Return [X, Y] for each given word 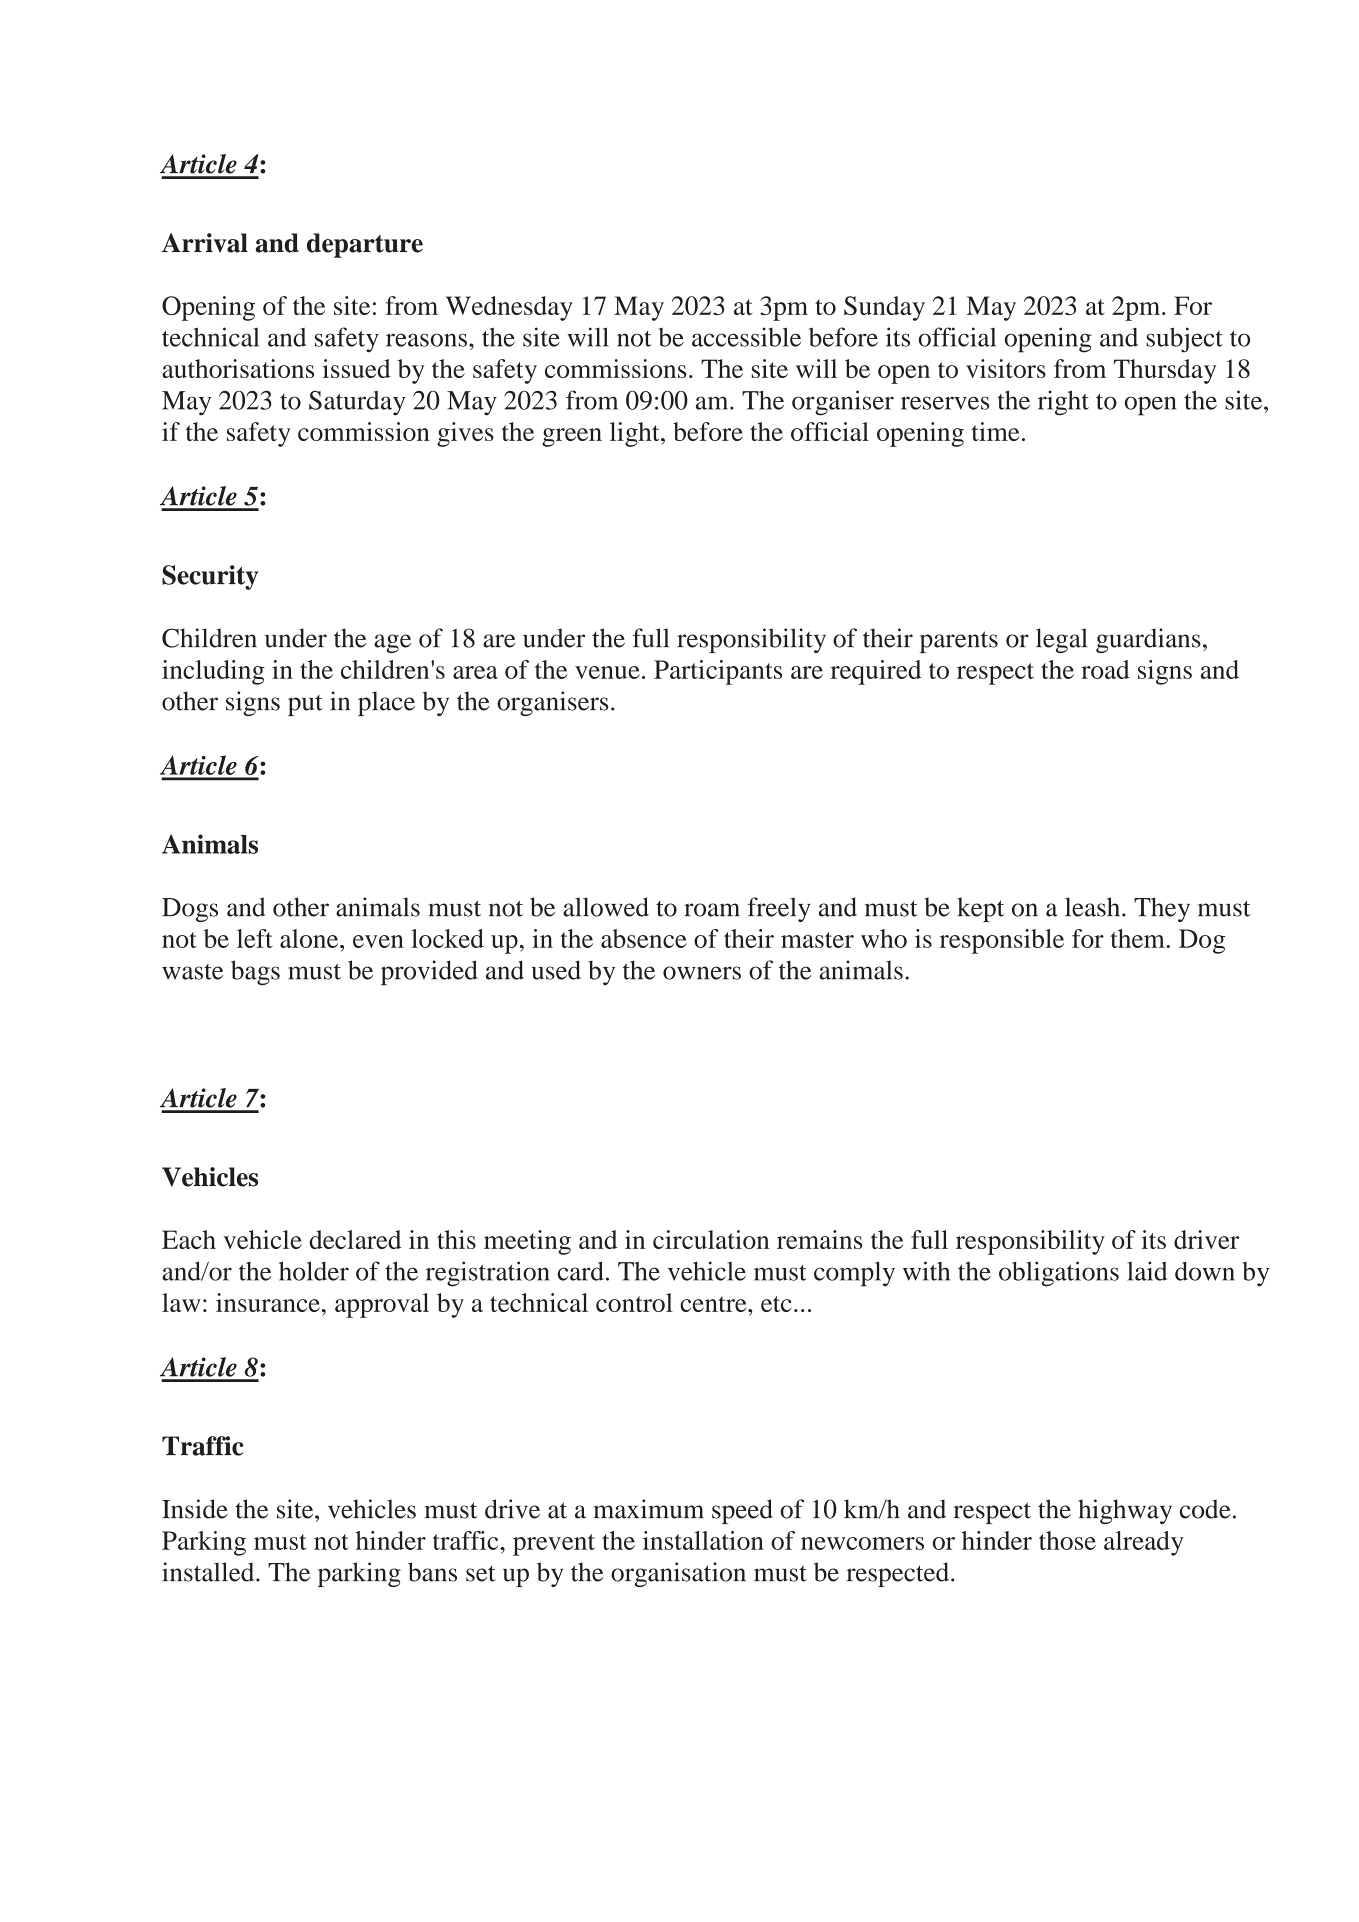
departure [365, 245]
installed [209, 1572]
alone [310, 938]
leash [1094, 907]
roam [712, 910]
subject [1184, 340]
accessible [746, 337]
